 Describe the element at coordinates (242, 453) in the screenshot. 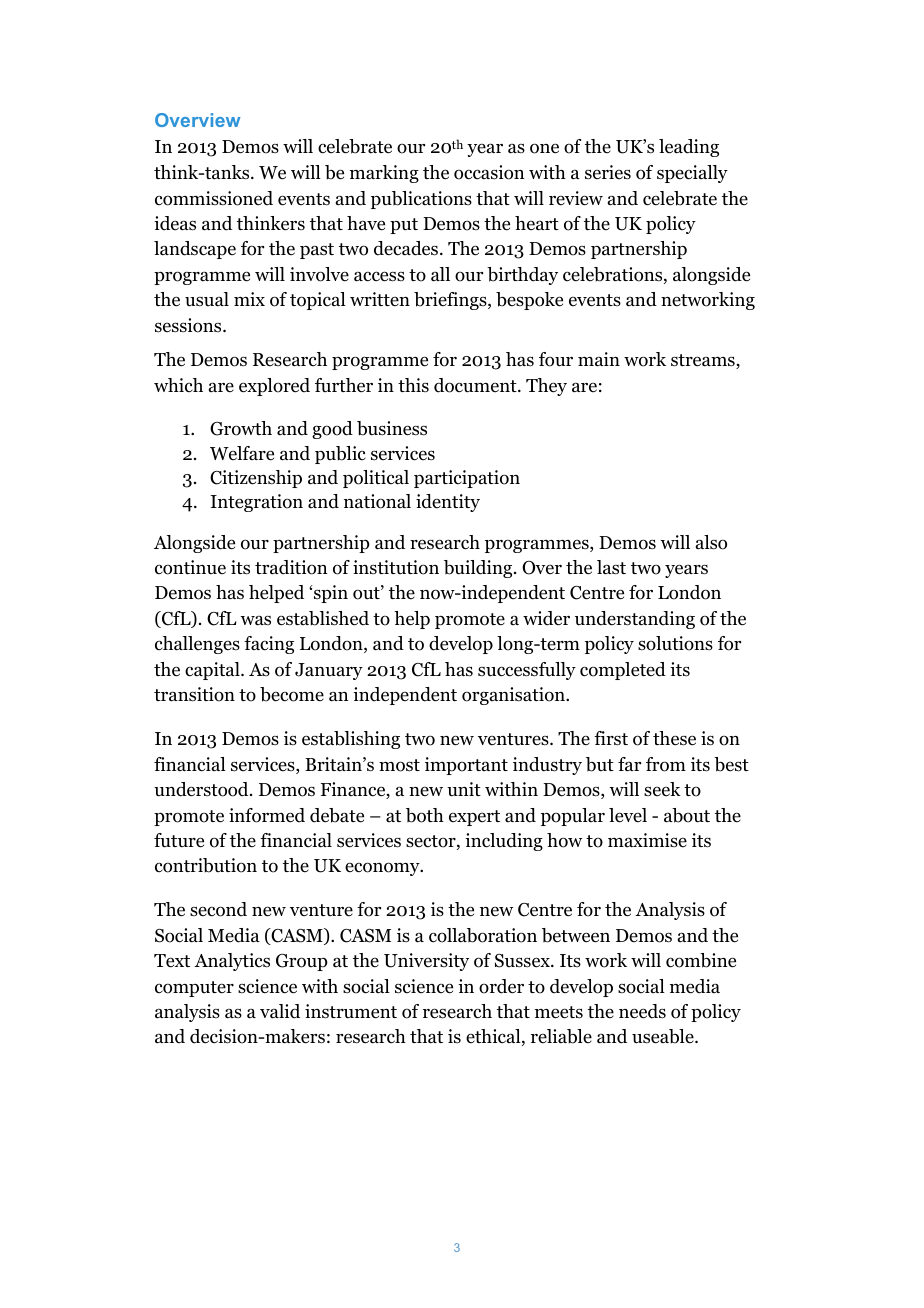

I see `Welfare` at that location.
